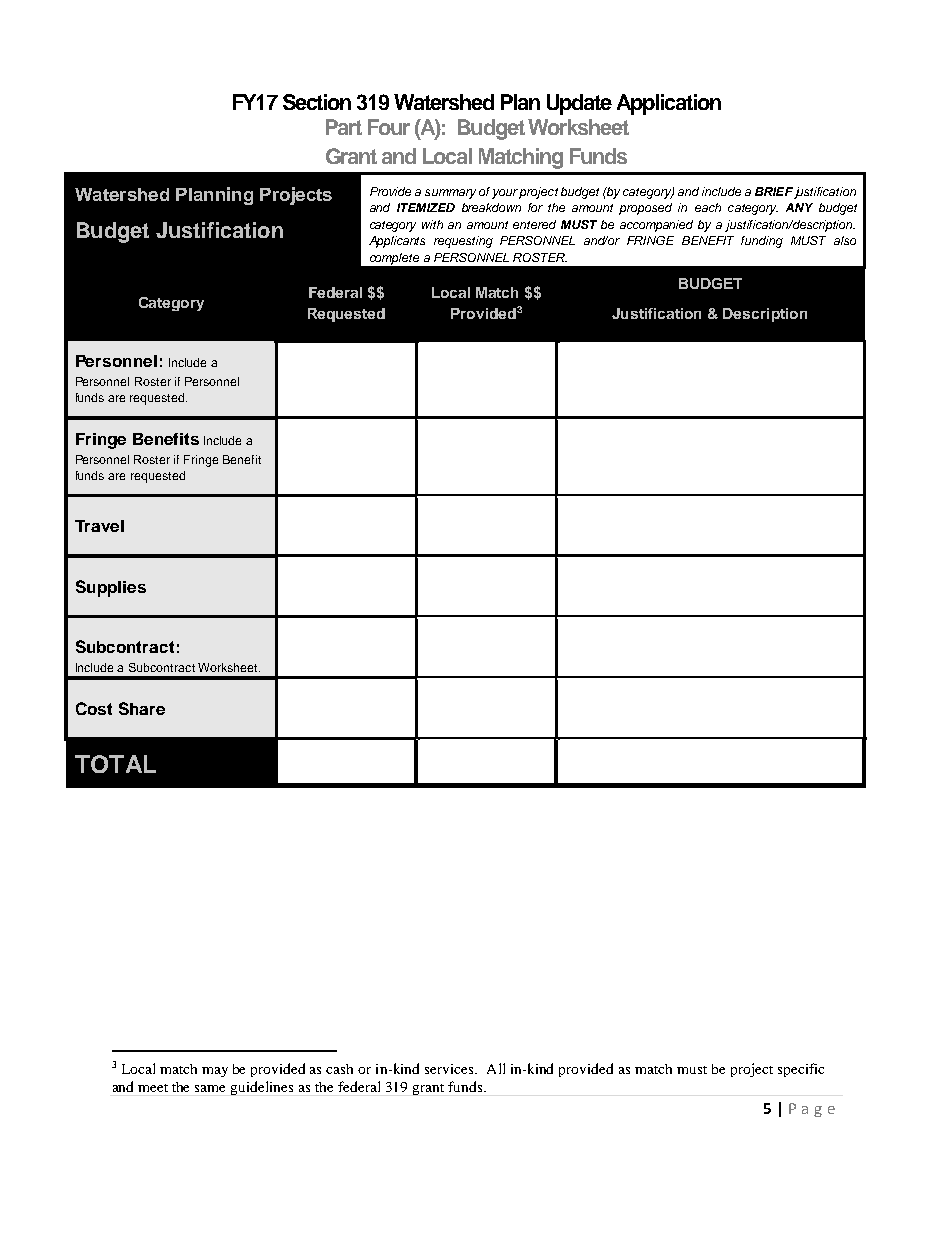 This screenshot has height=1233, width=952. I want to click on All, so click(496, 1068).
